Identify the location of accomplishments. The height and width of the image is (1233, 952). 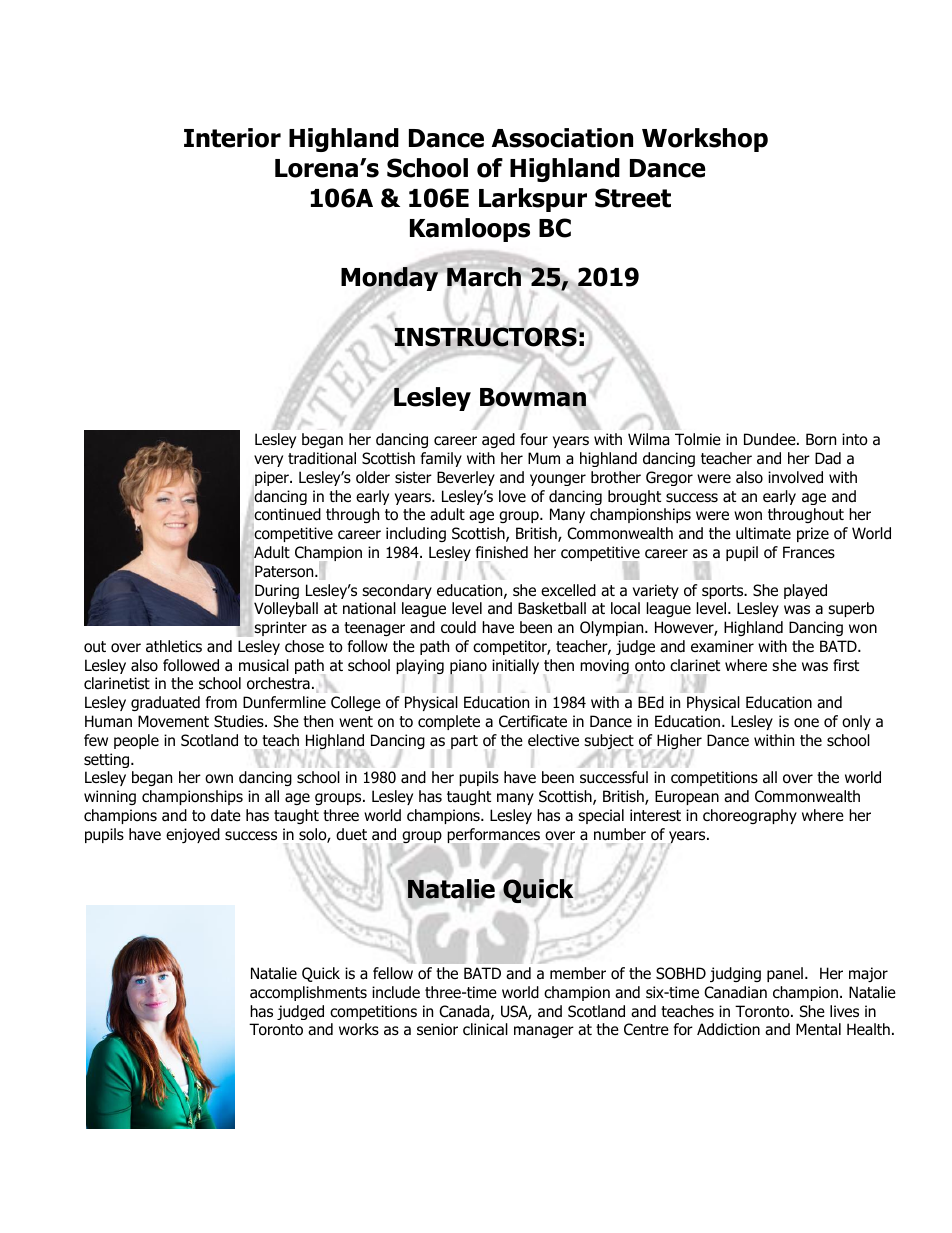
(308, 993).
